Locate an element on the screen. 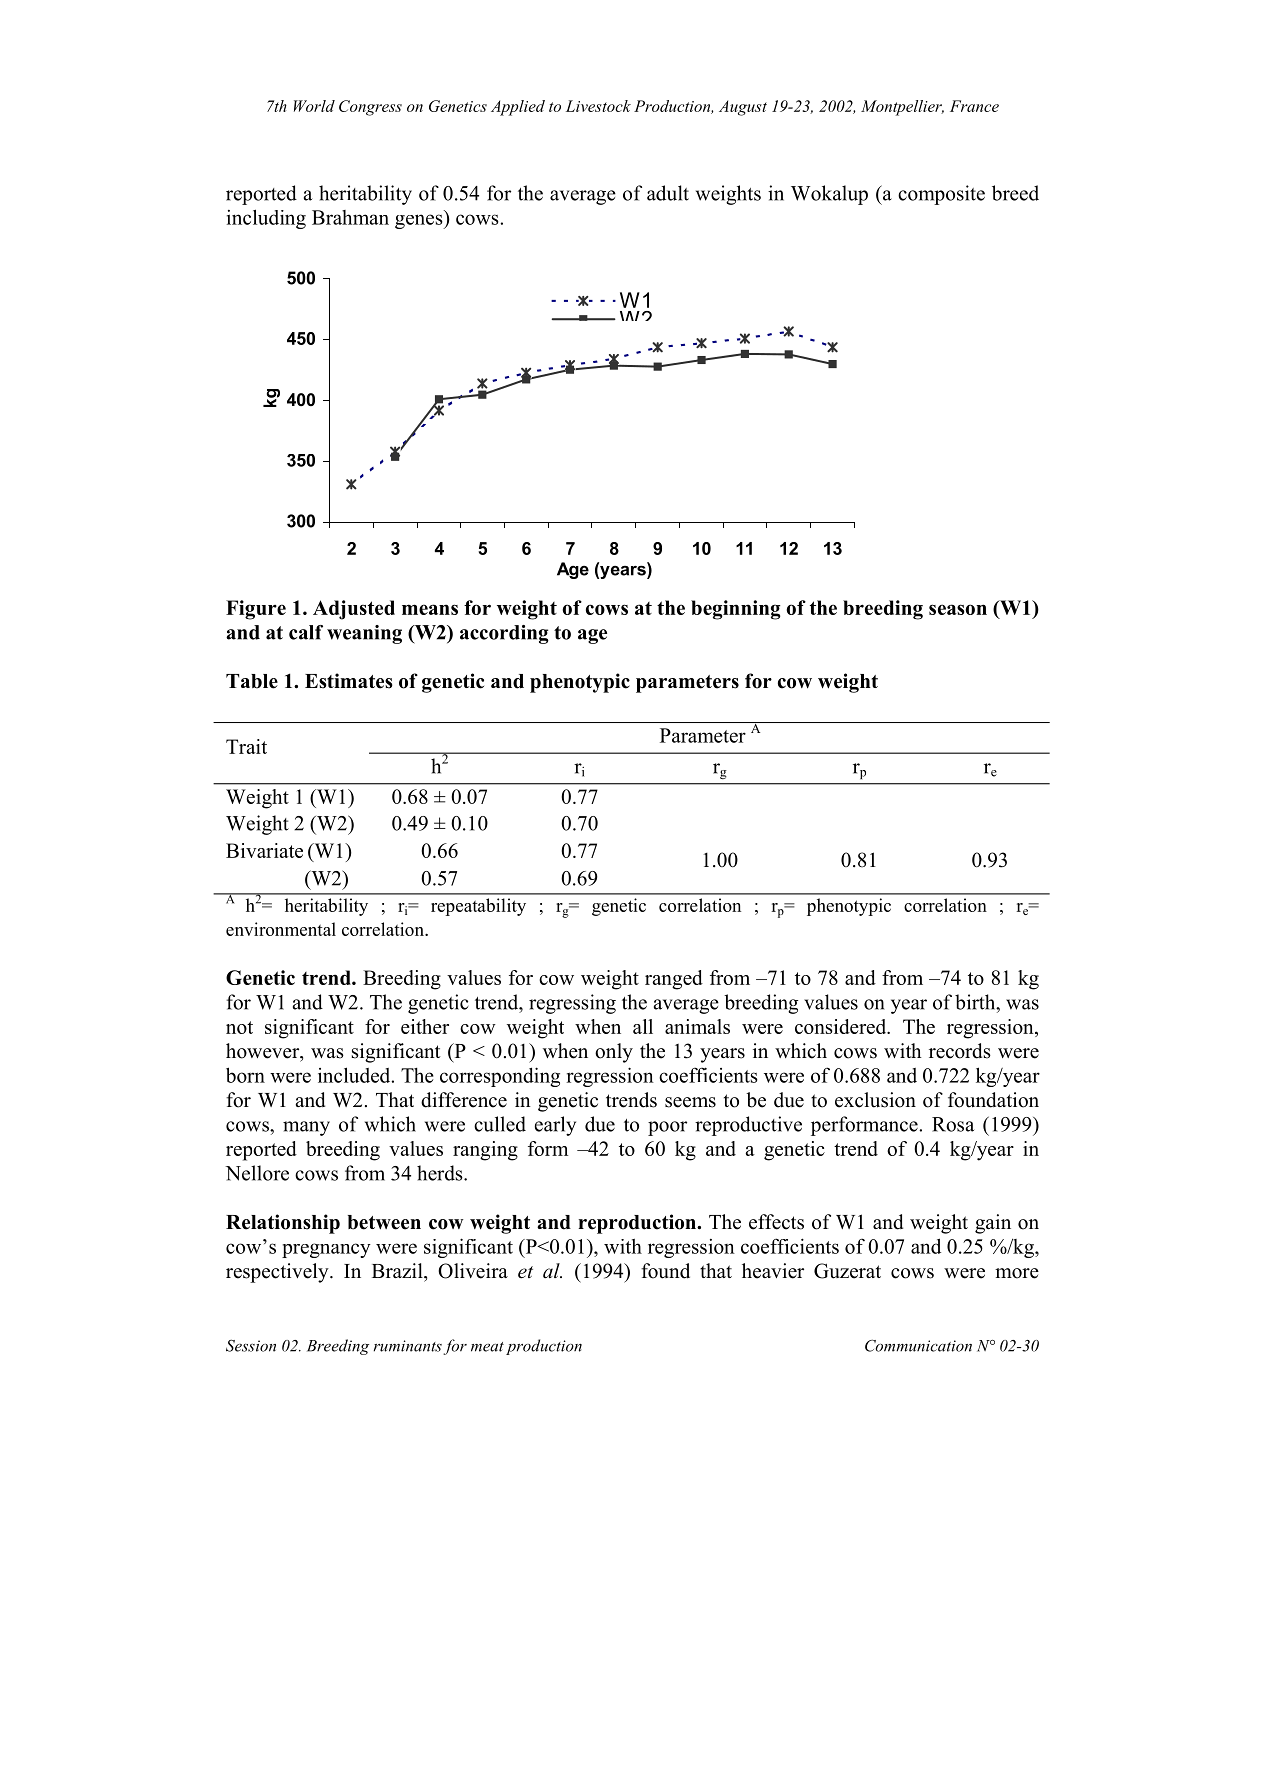 Image resolution: width=1264 pixels, height=1789 pixels. records is located at coordinates (960, 1051).
